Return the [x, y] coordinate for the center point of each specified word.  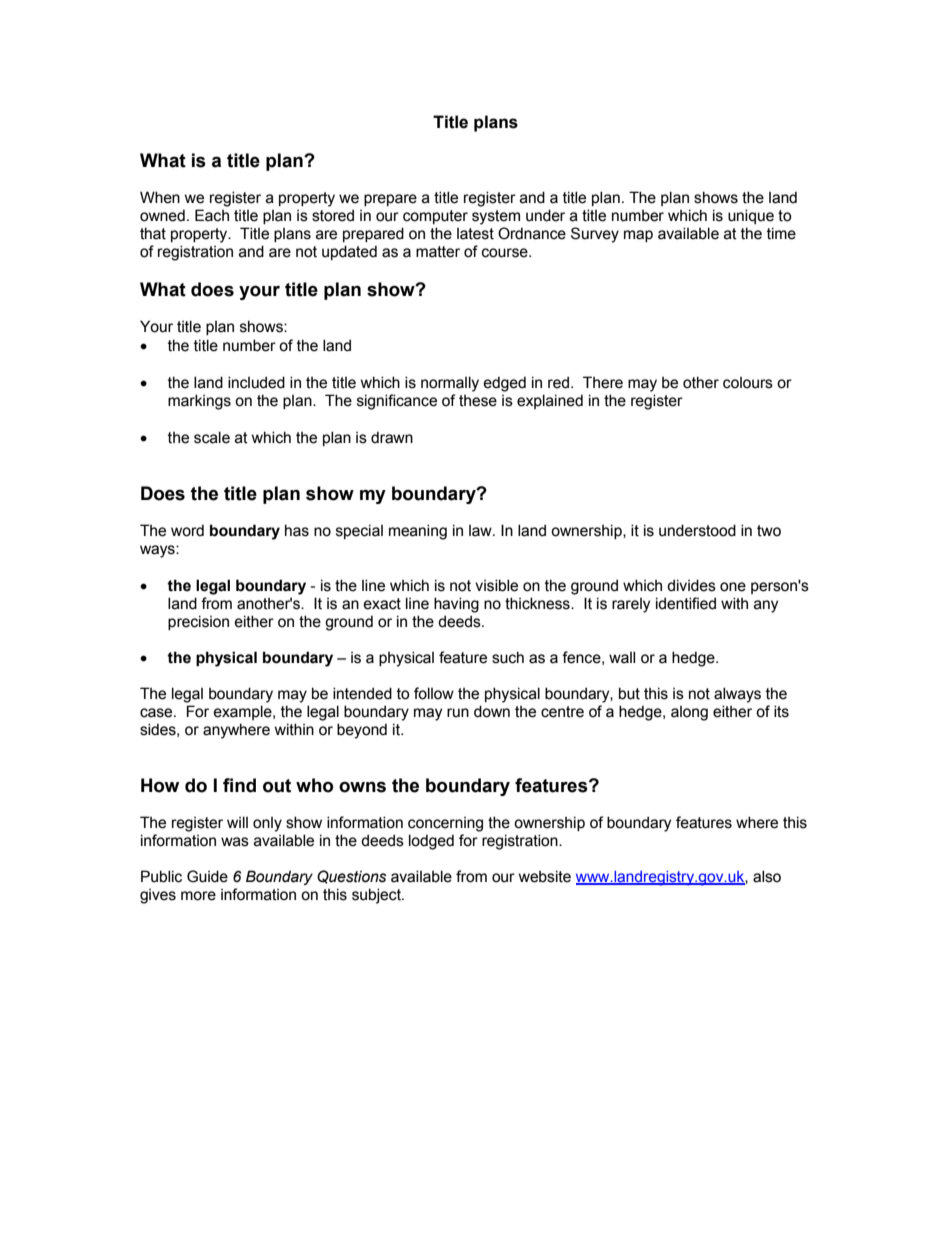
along [689, 713]
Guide [207, 876]
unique [751, 216]
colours [748, 383]
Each [212, 215]
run [458, 713]
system [496, 217]
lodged [431, 842]
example [244, 712]
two [769, 531]
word [187, 530]
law [481, 531]
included [256, 382]
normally [450, 384]
